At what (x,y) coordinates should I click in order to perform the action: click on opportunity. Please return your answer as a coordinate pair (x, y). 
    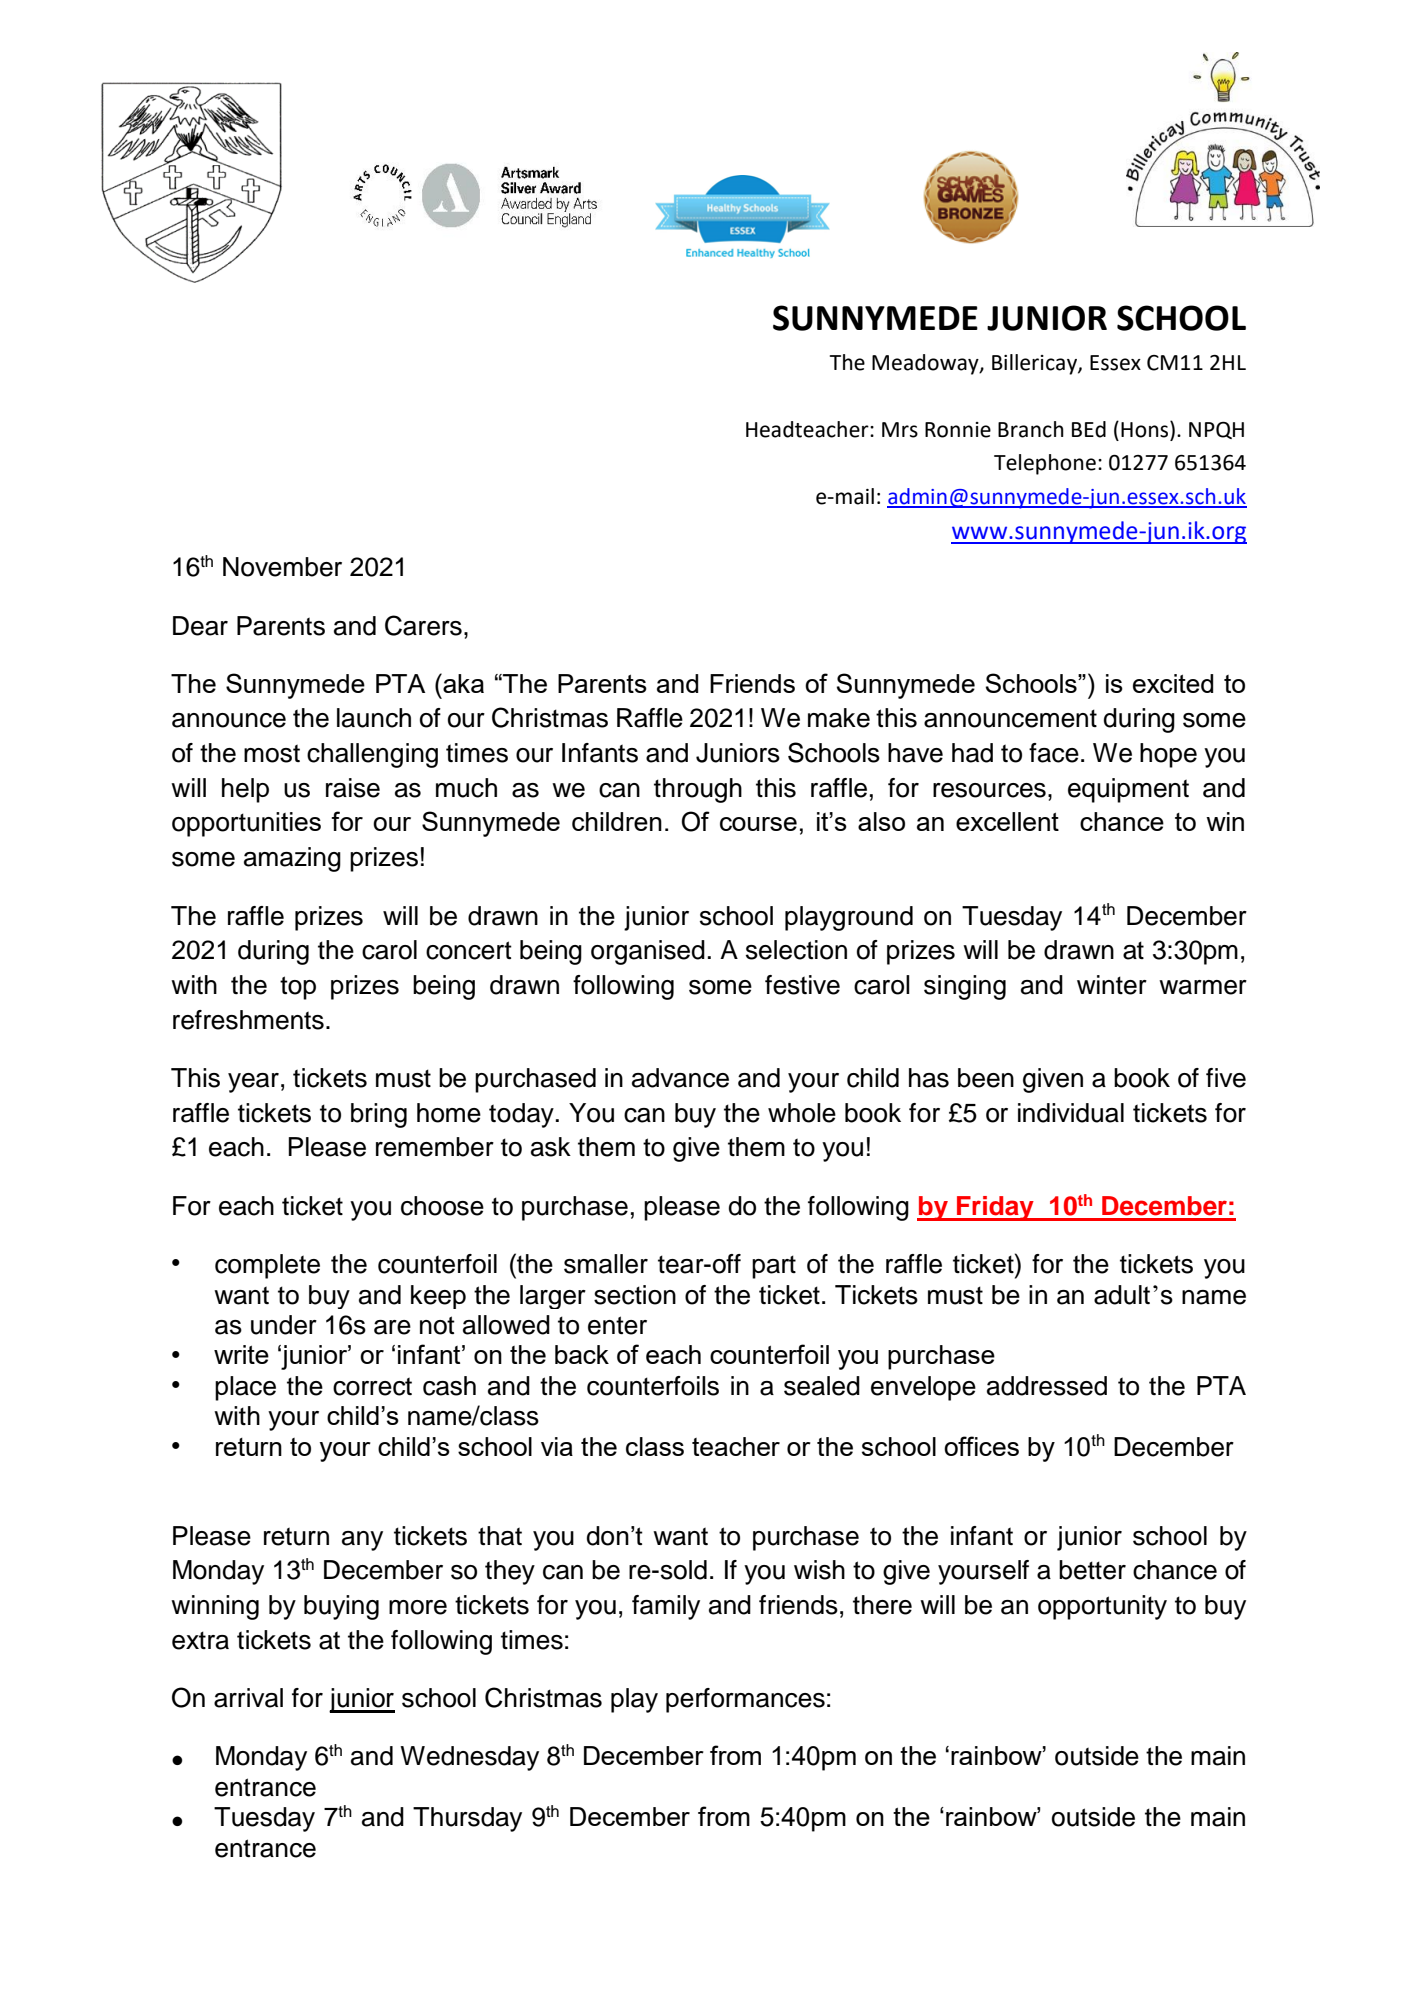
    Looking at the image, I should click on (1102, 1607).
